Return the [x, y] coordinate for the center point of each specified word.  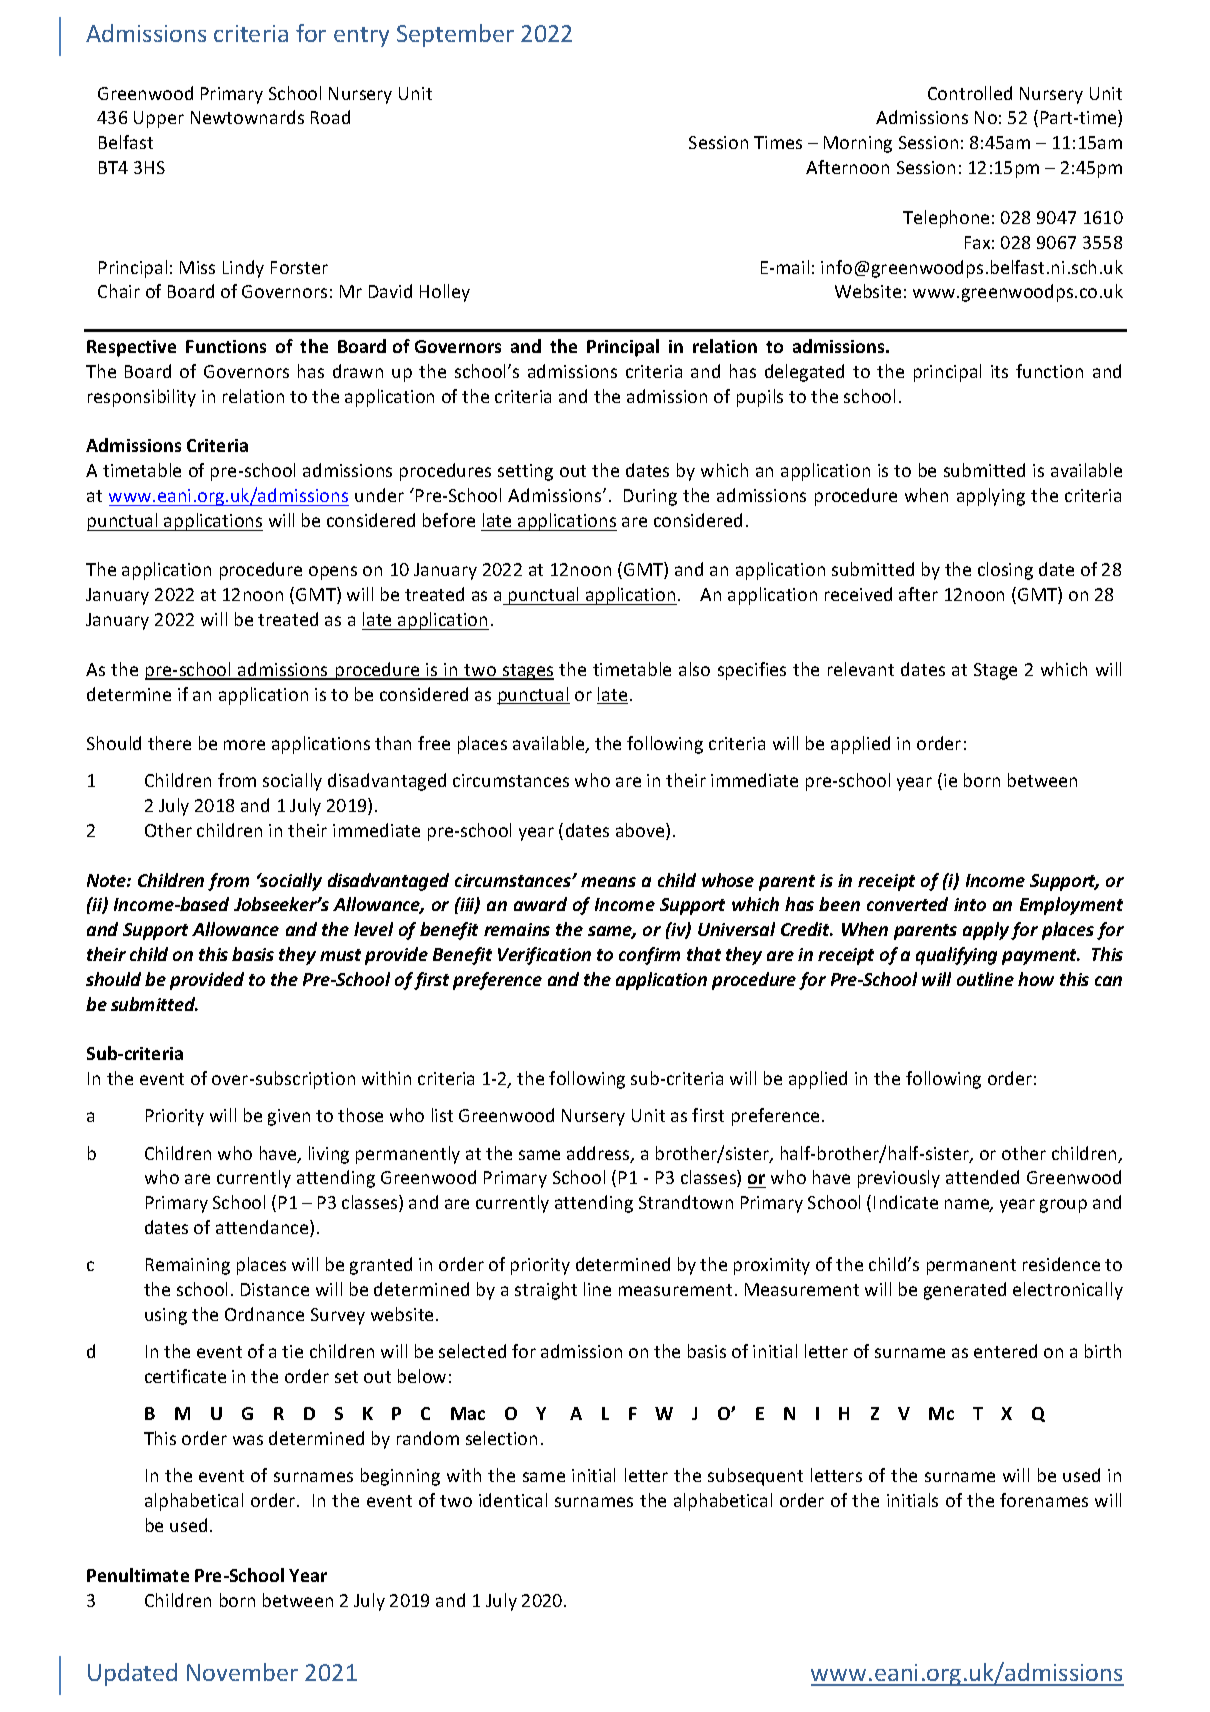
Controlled [970, 93]
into [970, 904]
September [455, 35]
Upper [159, 119]
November [242, 1672]
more [244, 745]
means [608, 882]
